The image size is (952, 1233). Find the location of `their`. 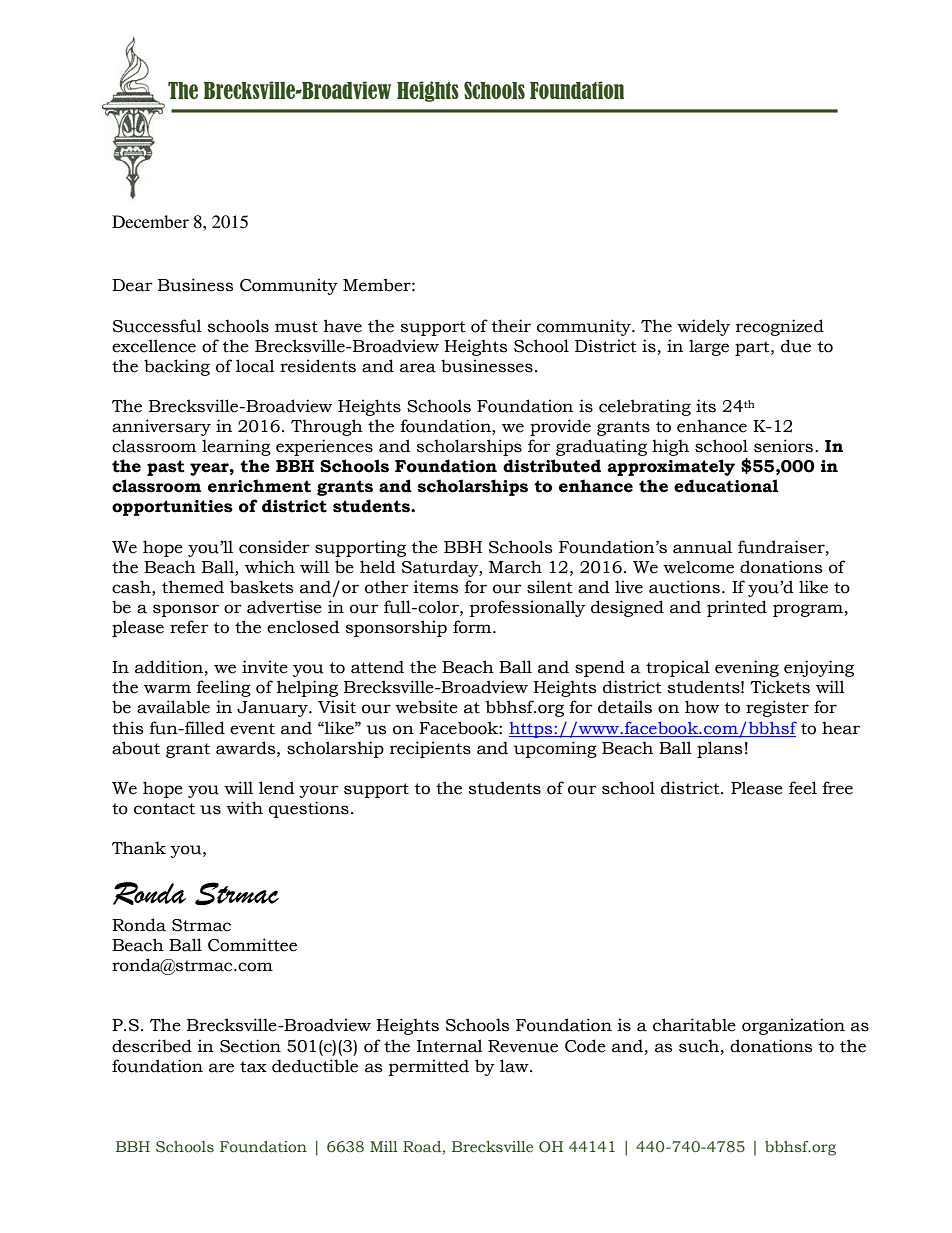

their is located at coordinates (511, 326).
